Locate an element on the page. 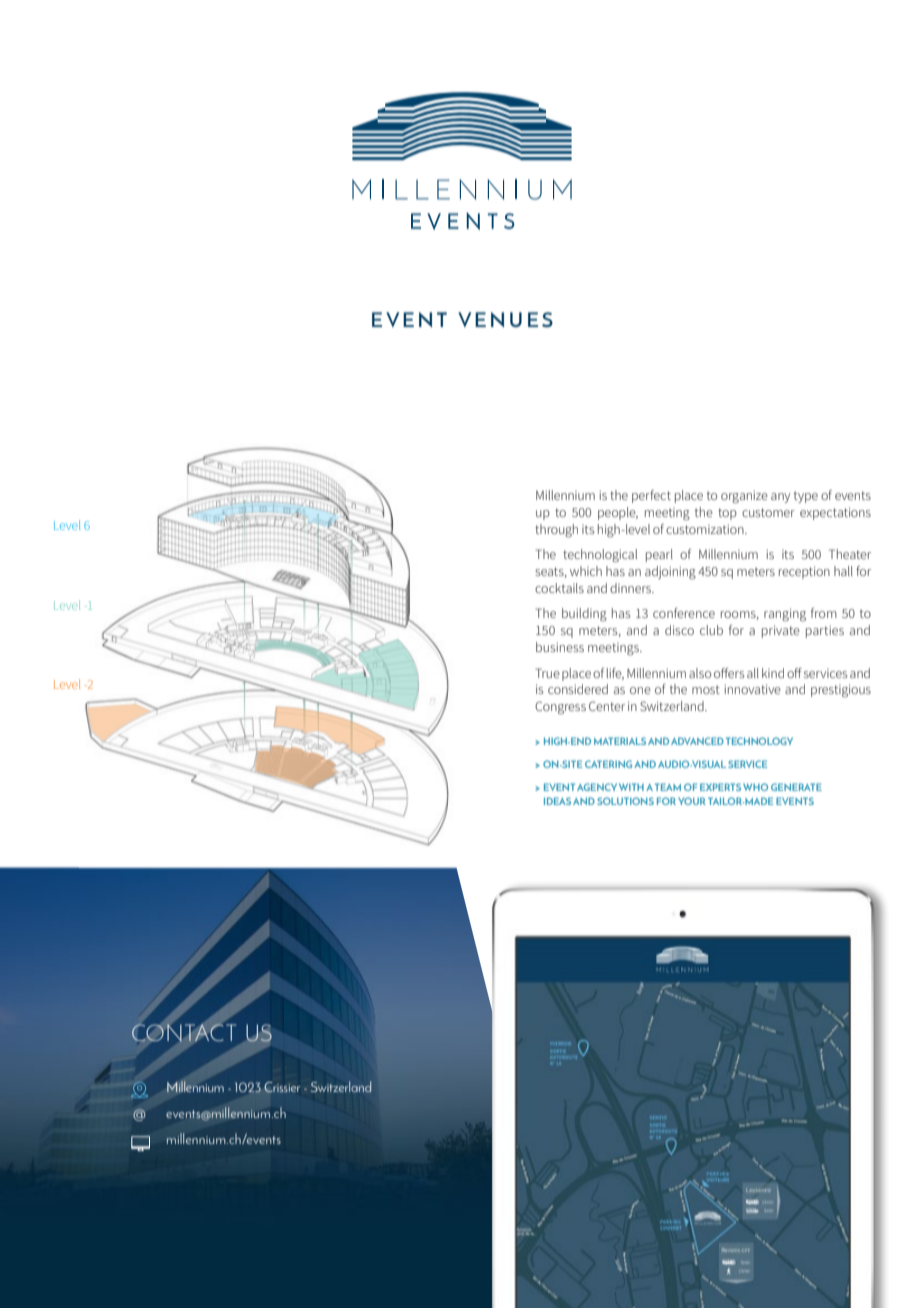 Image resolution: width=924 pixels, height=1308 pixels. YOUR is located at coordinates (692, 801).
